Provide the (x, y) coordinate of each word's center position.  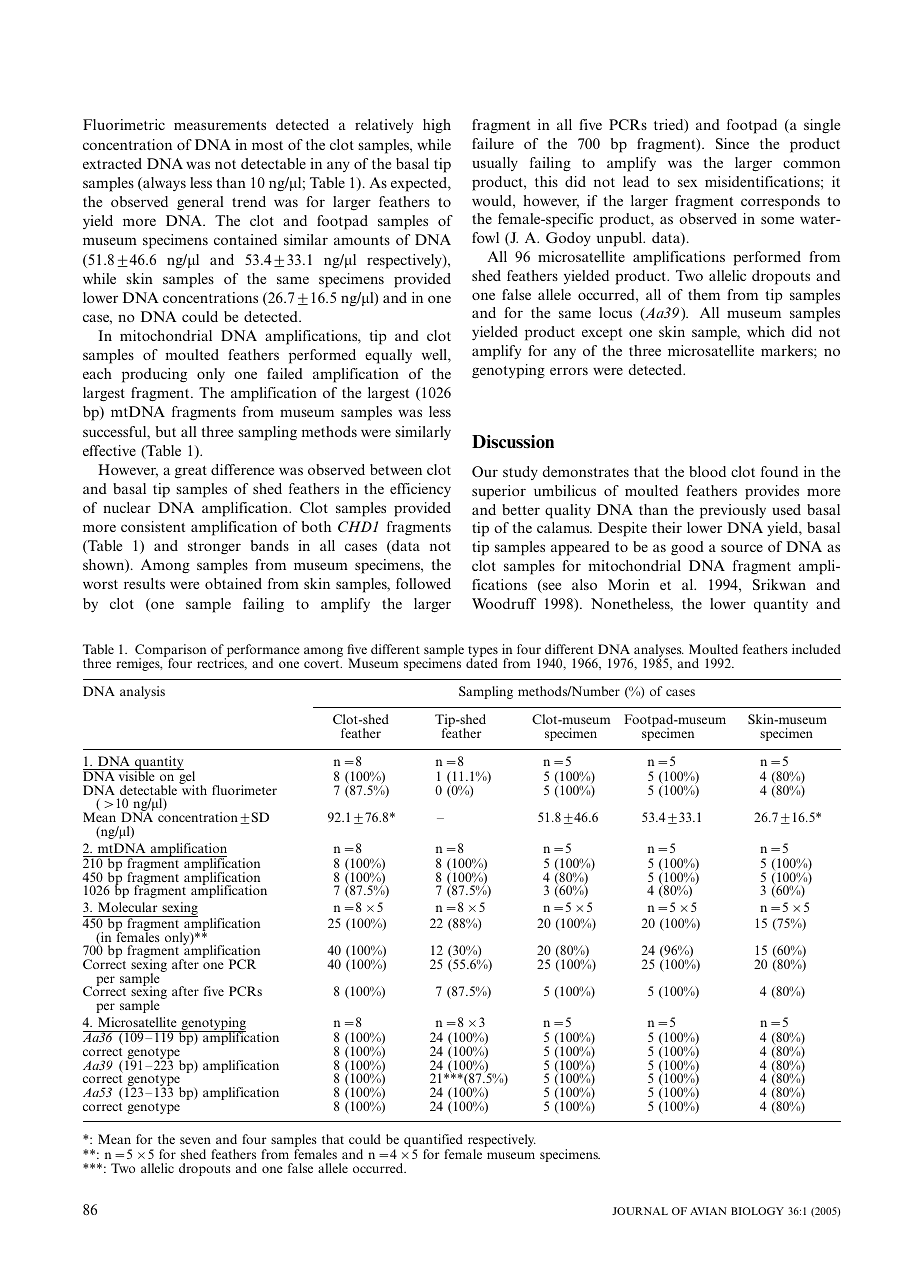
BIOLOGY (757, 1211)
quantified (433, 1142)
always (163, 184)
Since (732, 143)
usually (495, 164)
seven (195, 1140)
